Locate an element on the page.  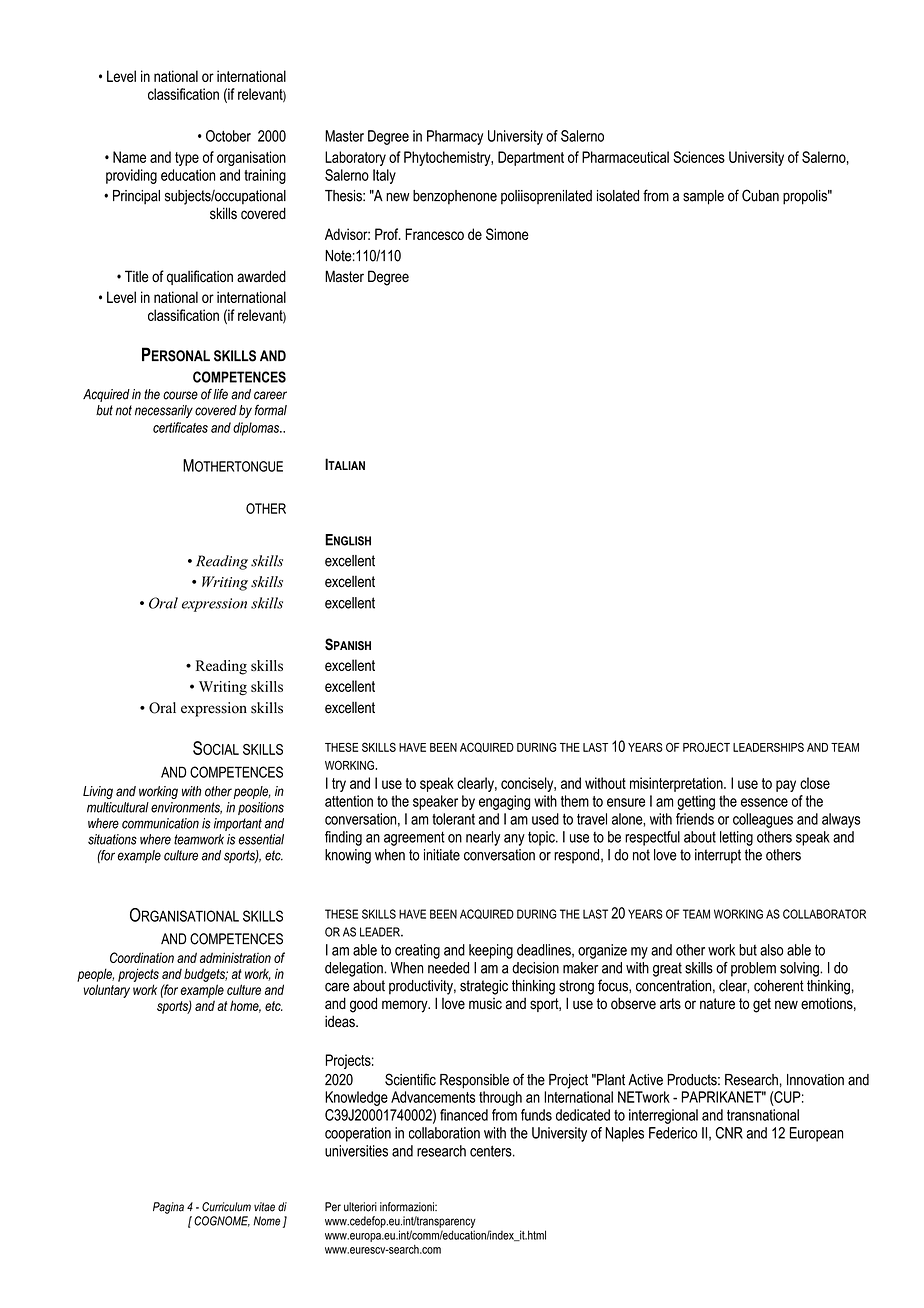
engaging is located at coordinates (504, 802).
